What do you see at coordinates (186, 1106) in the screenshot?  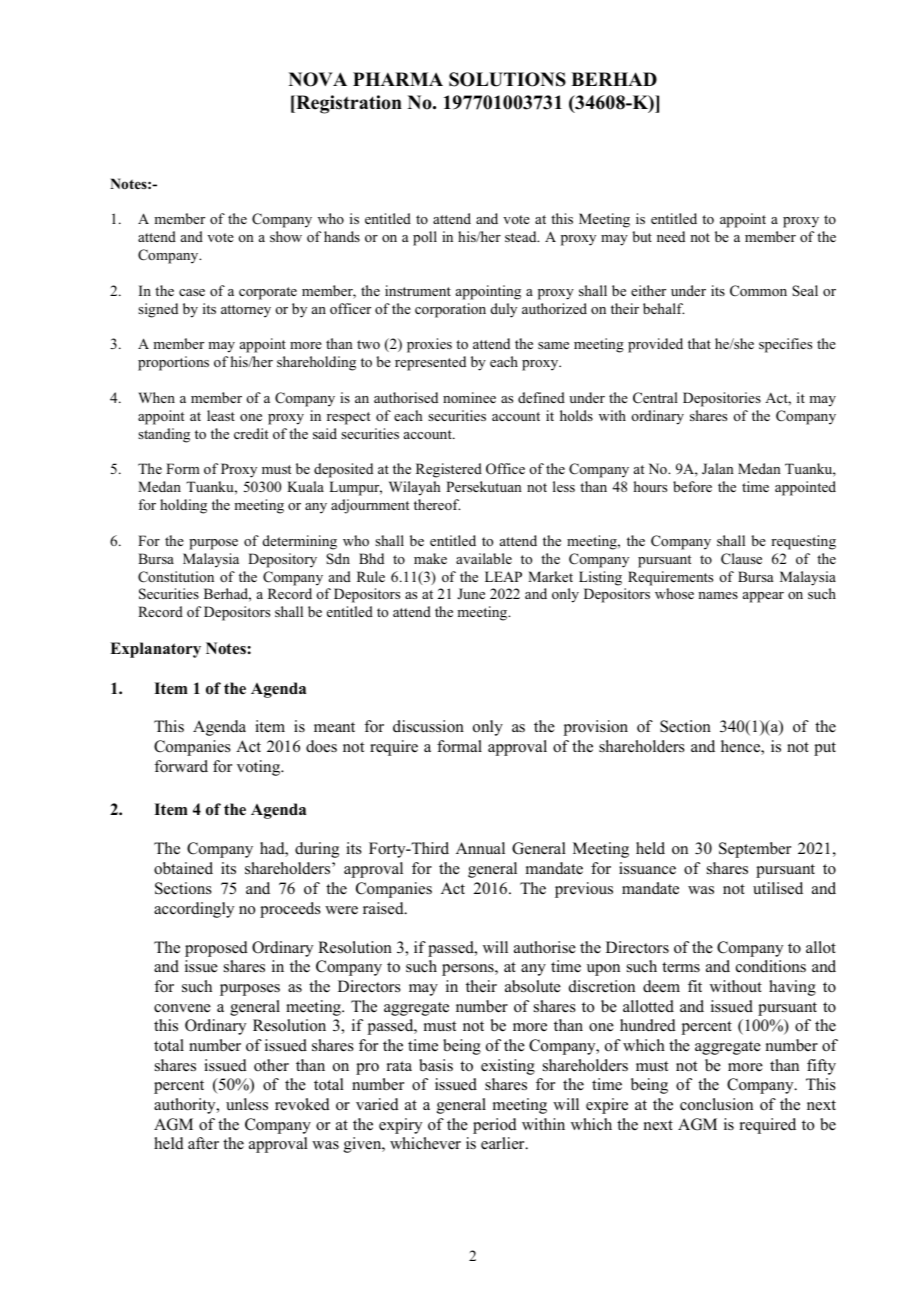 I see `authority` at bounding box center [186, 1106].
